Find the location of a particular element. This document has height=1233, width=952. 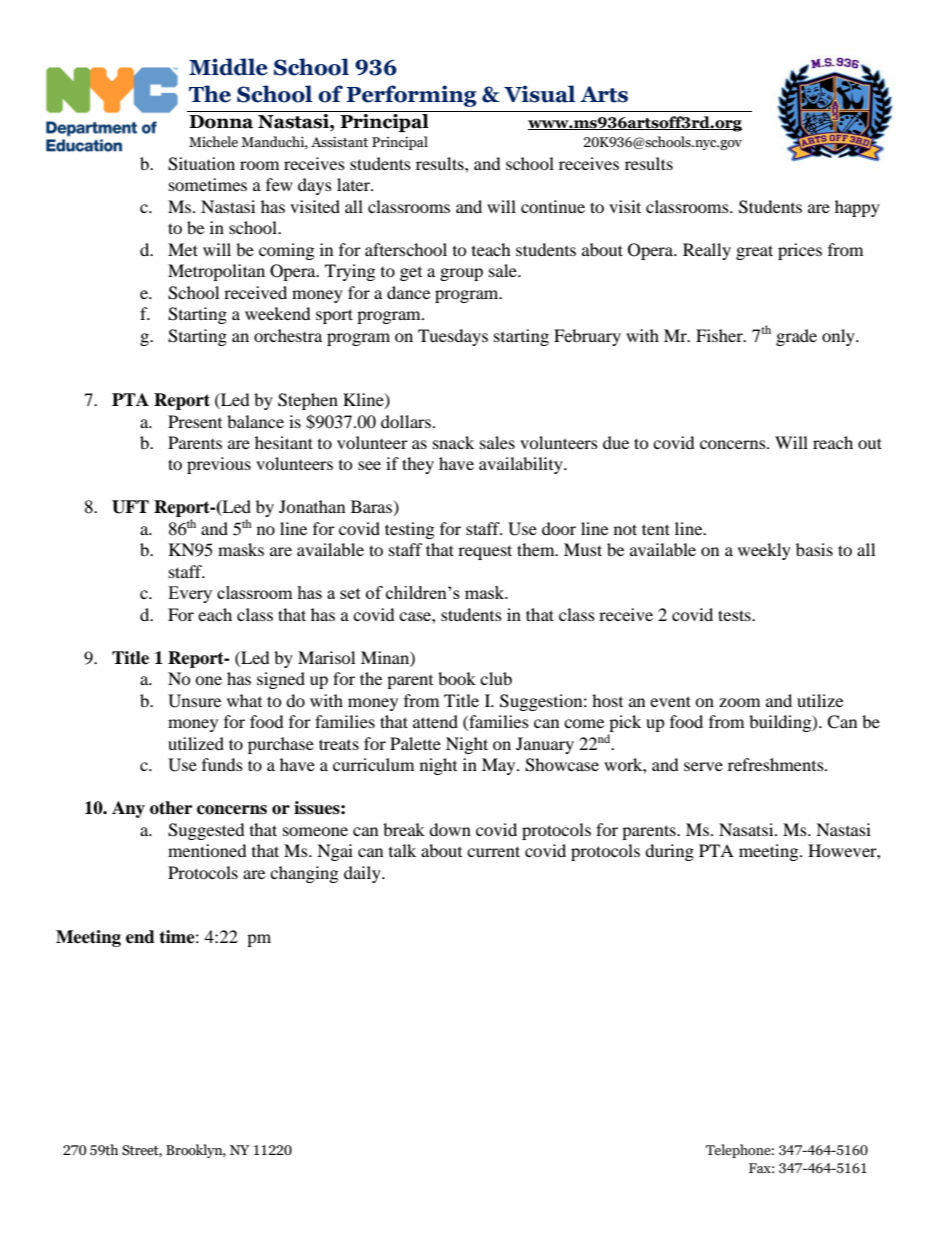

weekend is located at coordinates (278, 313).
